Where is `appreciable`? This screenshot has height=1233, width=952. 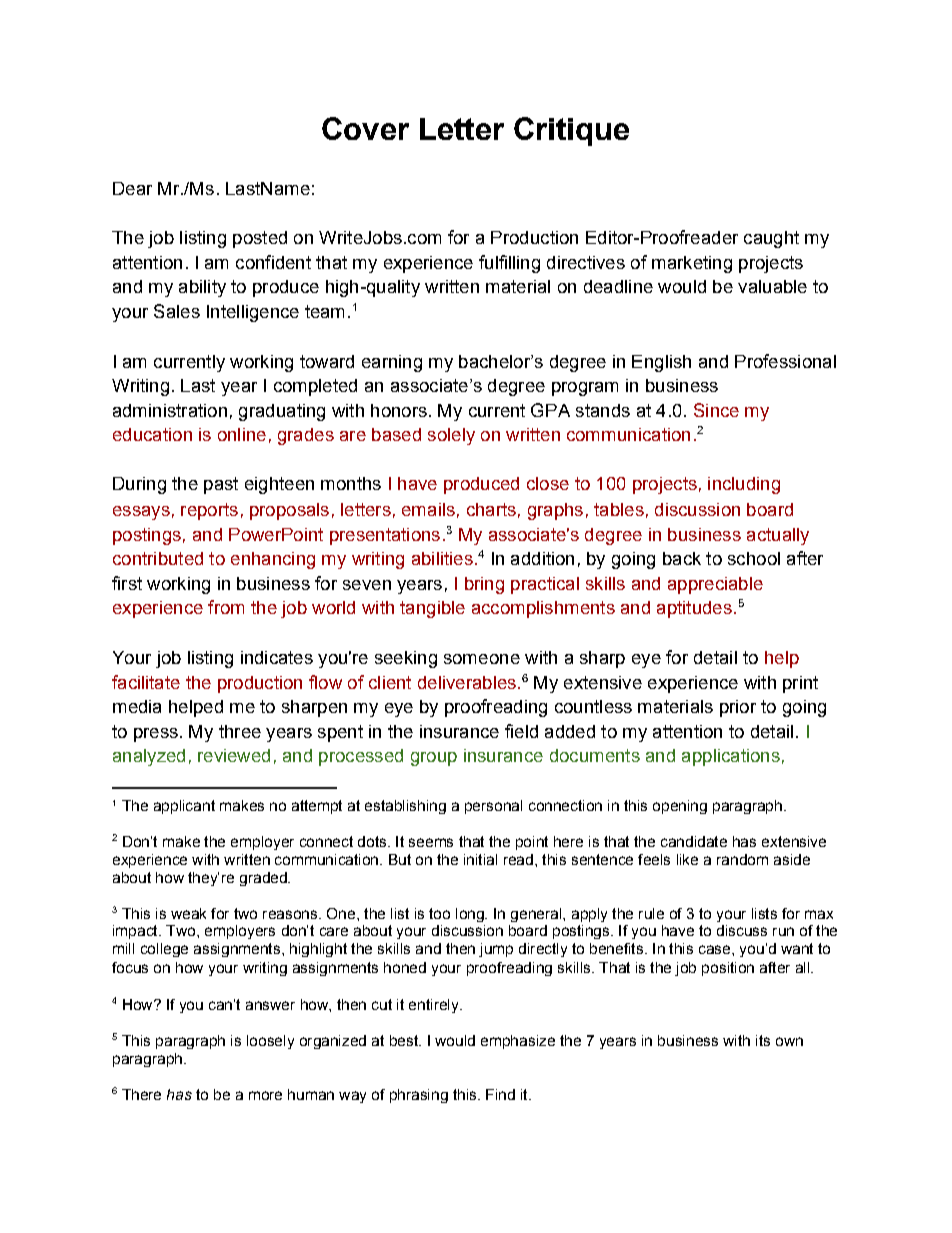 appreciable is located at coordinates (715, 585).
